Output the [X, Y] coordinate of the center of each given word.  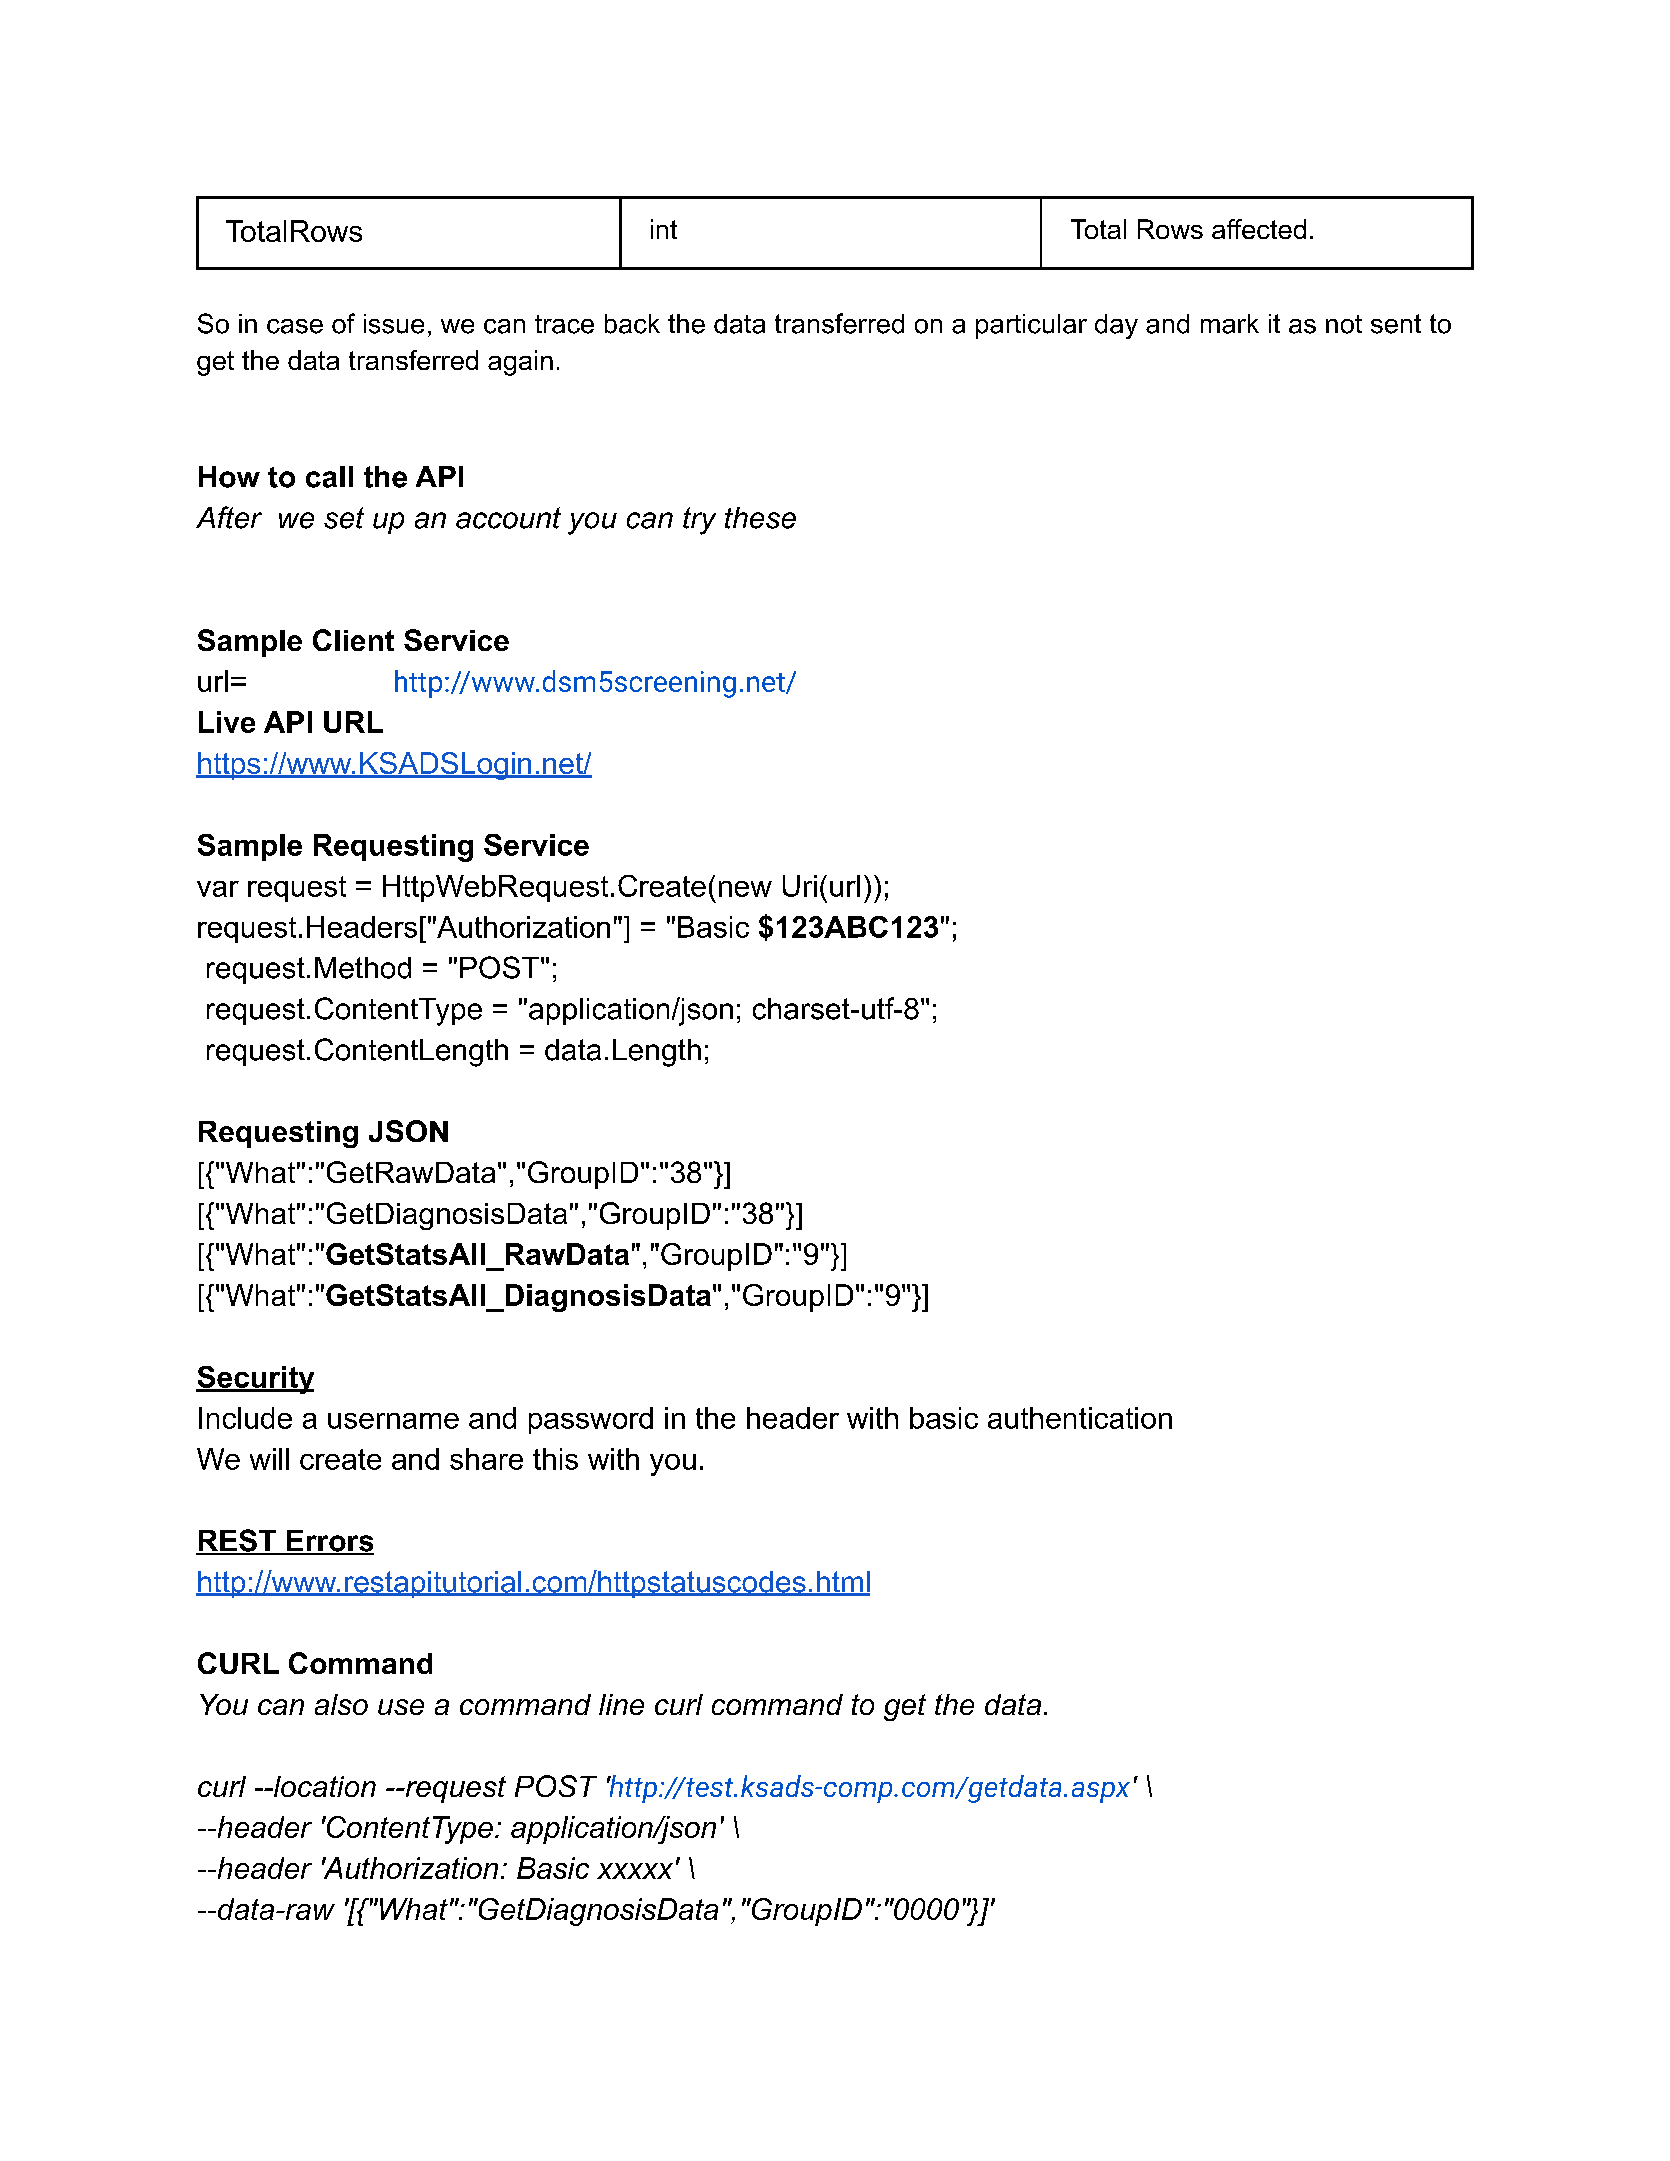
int [664, 229]
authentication [1080, 1418]
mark [1230, 324]
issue [394, 324]
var [218, 889]
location [323, 1786]
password [591, 1420]
